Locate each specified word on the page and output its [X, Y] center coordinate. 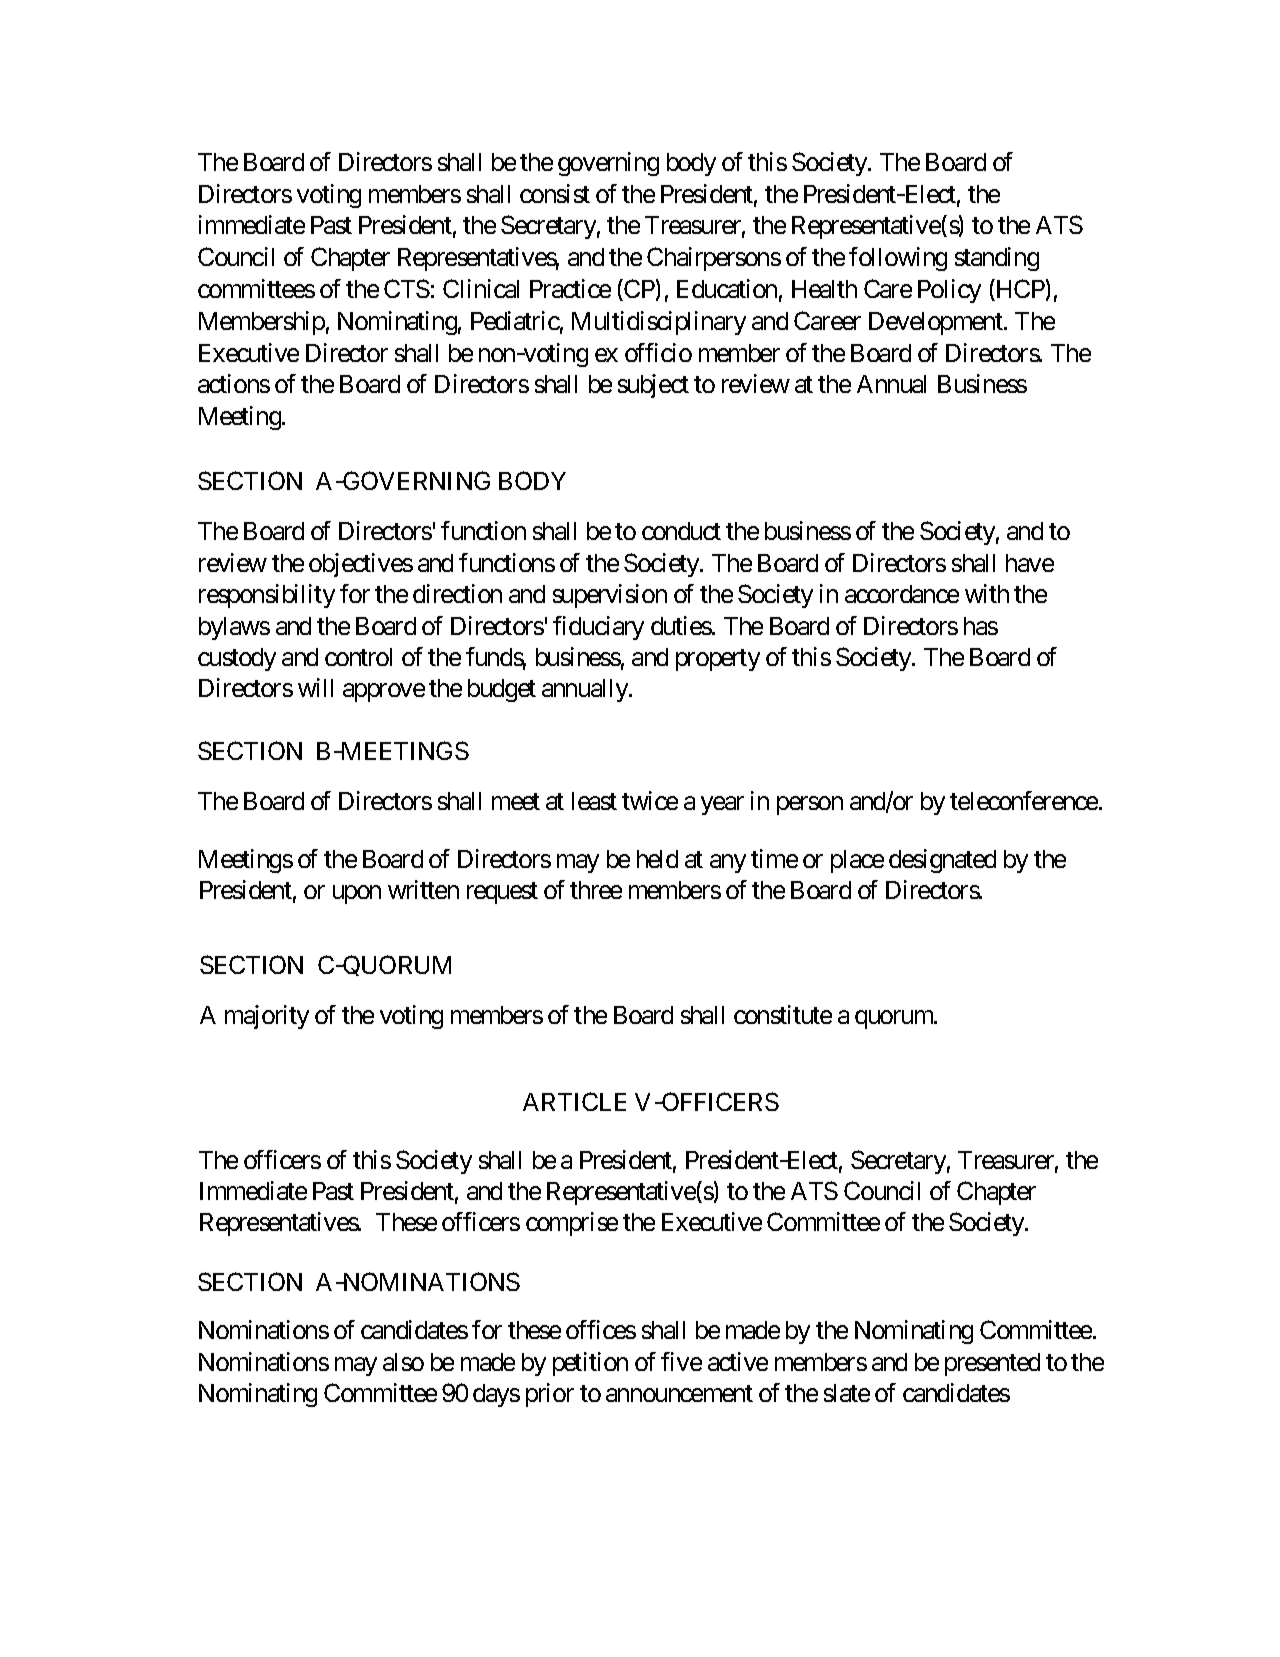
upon [357, 895]
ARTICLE [574, 1101]
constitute [783, 1014]
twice [650, 800]
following [898, 259]
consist [555, 193]
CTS [407, 288]
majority [267, 1017]
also [403, 1362]
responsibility [267, 596]
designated [942, 861]
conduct [681, 531]
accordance [902, 594]
